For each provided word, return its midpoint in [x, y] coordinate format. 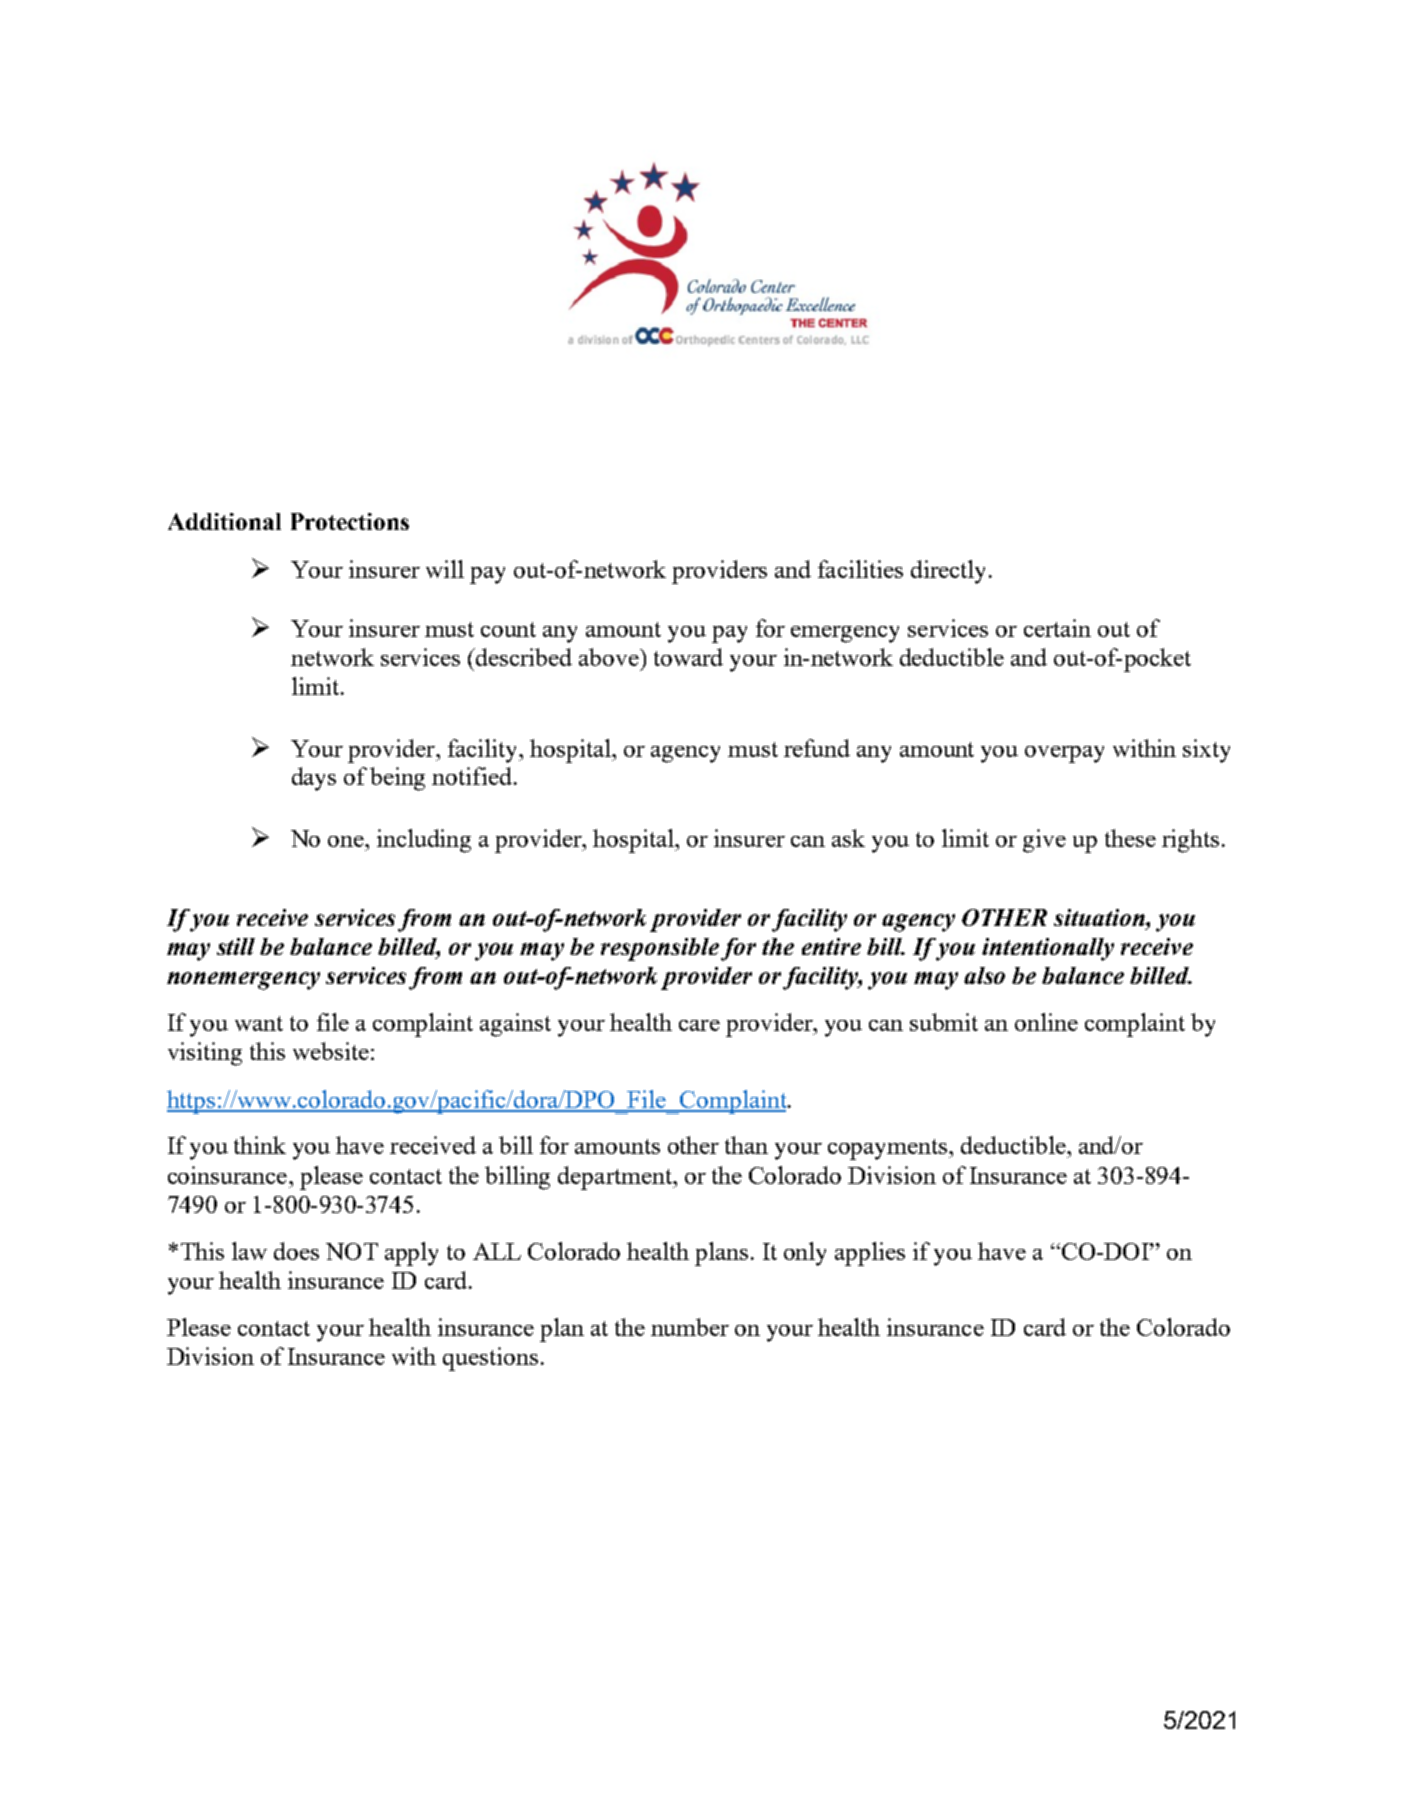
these [1130, 838]
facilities [860, 569]
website [331, 1051]
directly [948, 572]
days [314, 779]
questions [490, 1359]
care [699, 1025]
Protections [350, 521]
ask [848, 838]
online [1046, 1022]
